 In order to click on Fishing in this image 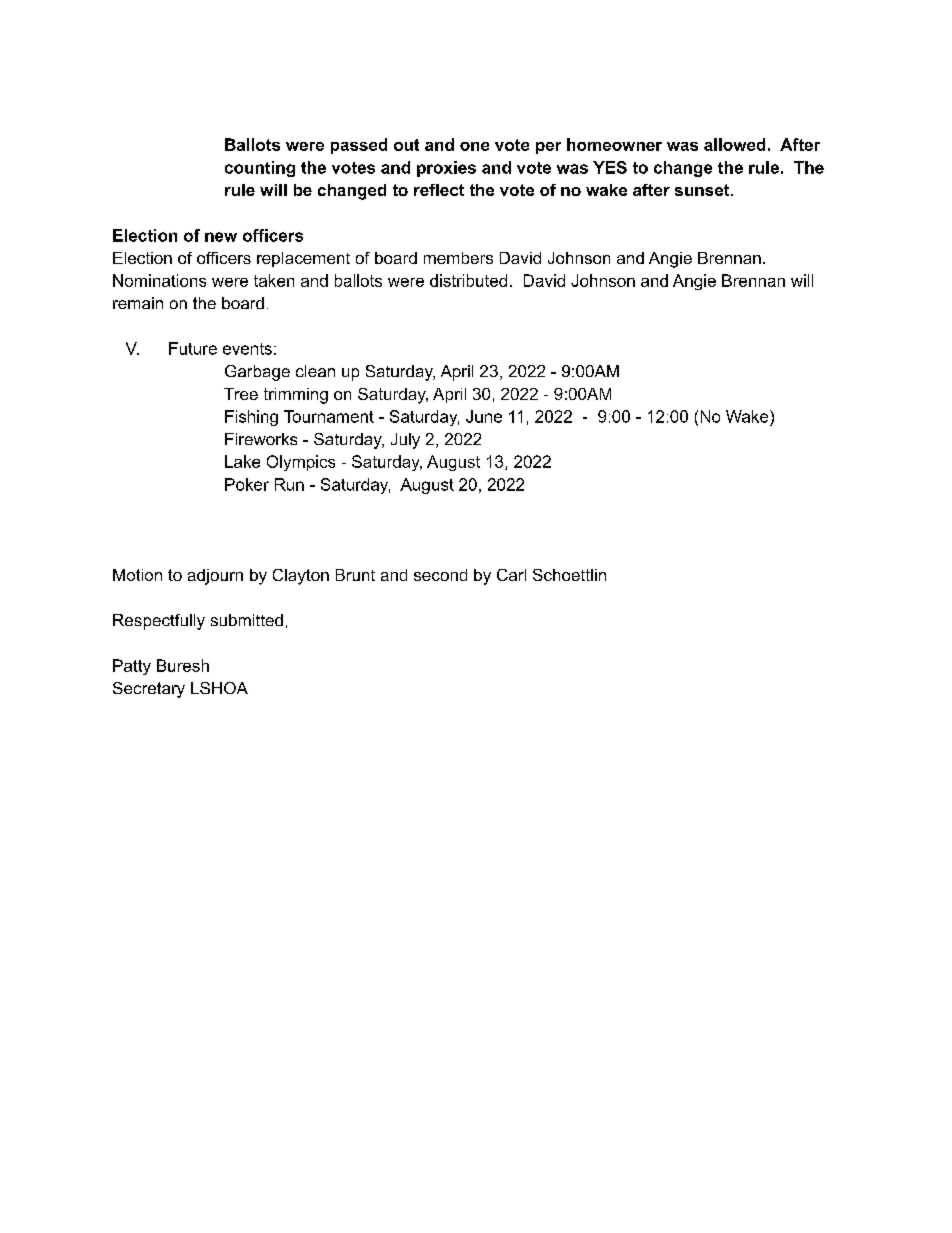, I will do `click(251, 418)`.
